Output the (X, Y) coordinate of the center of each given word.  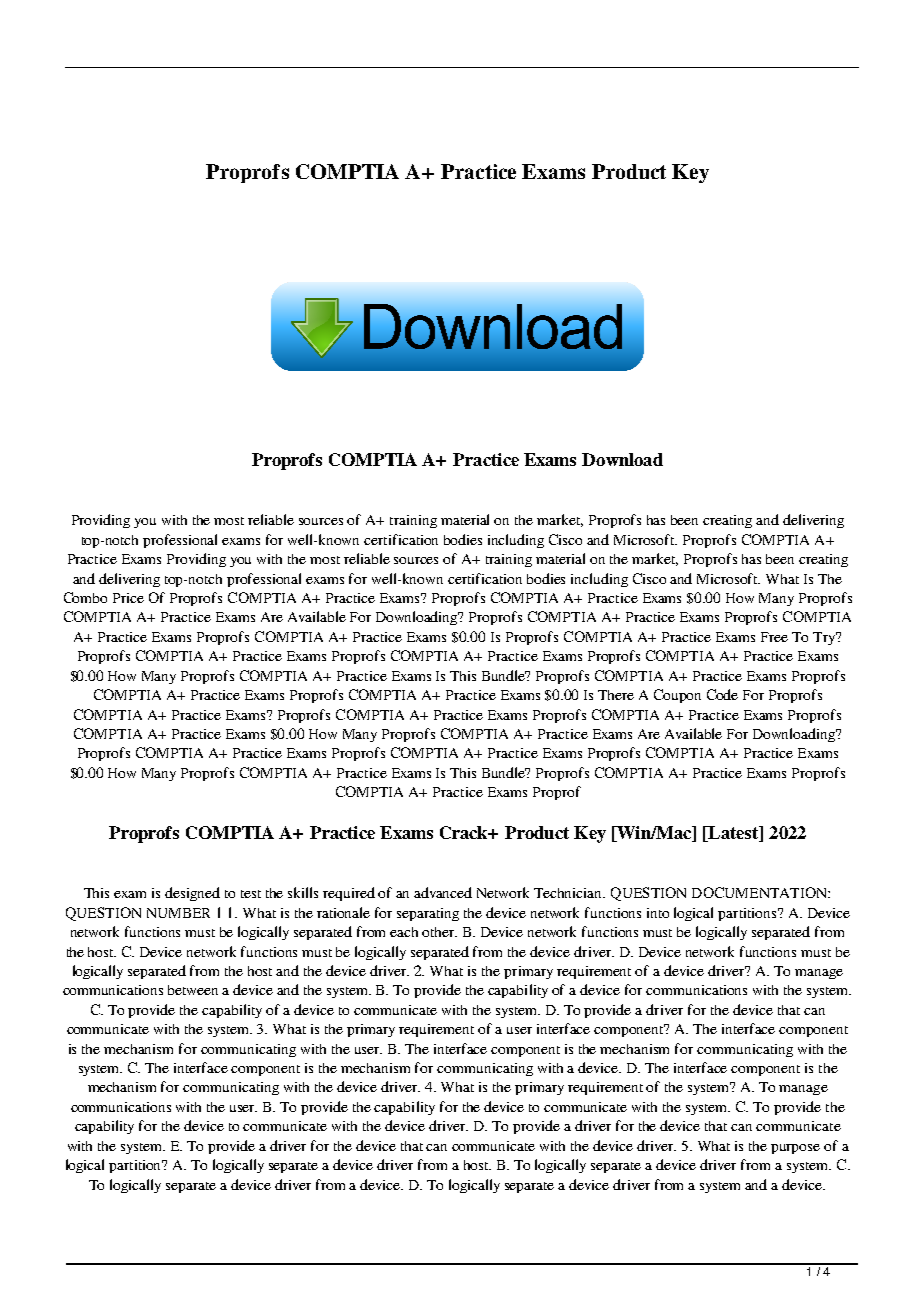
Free (774, 637)
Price (128, 598)
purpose (795, 1149)
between (193, 990)
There (616, 695)
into (658, 913)
